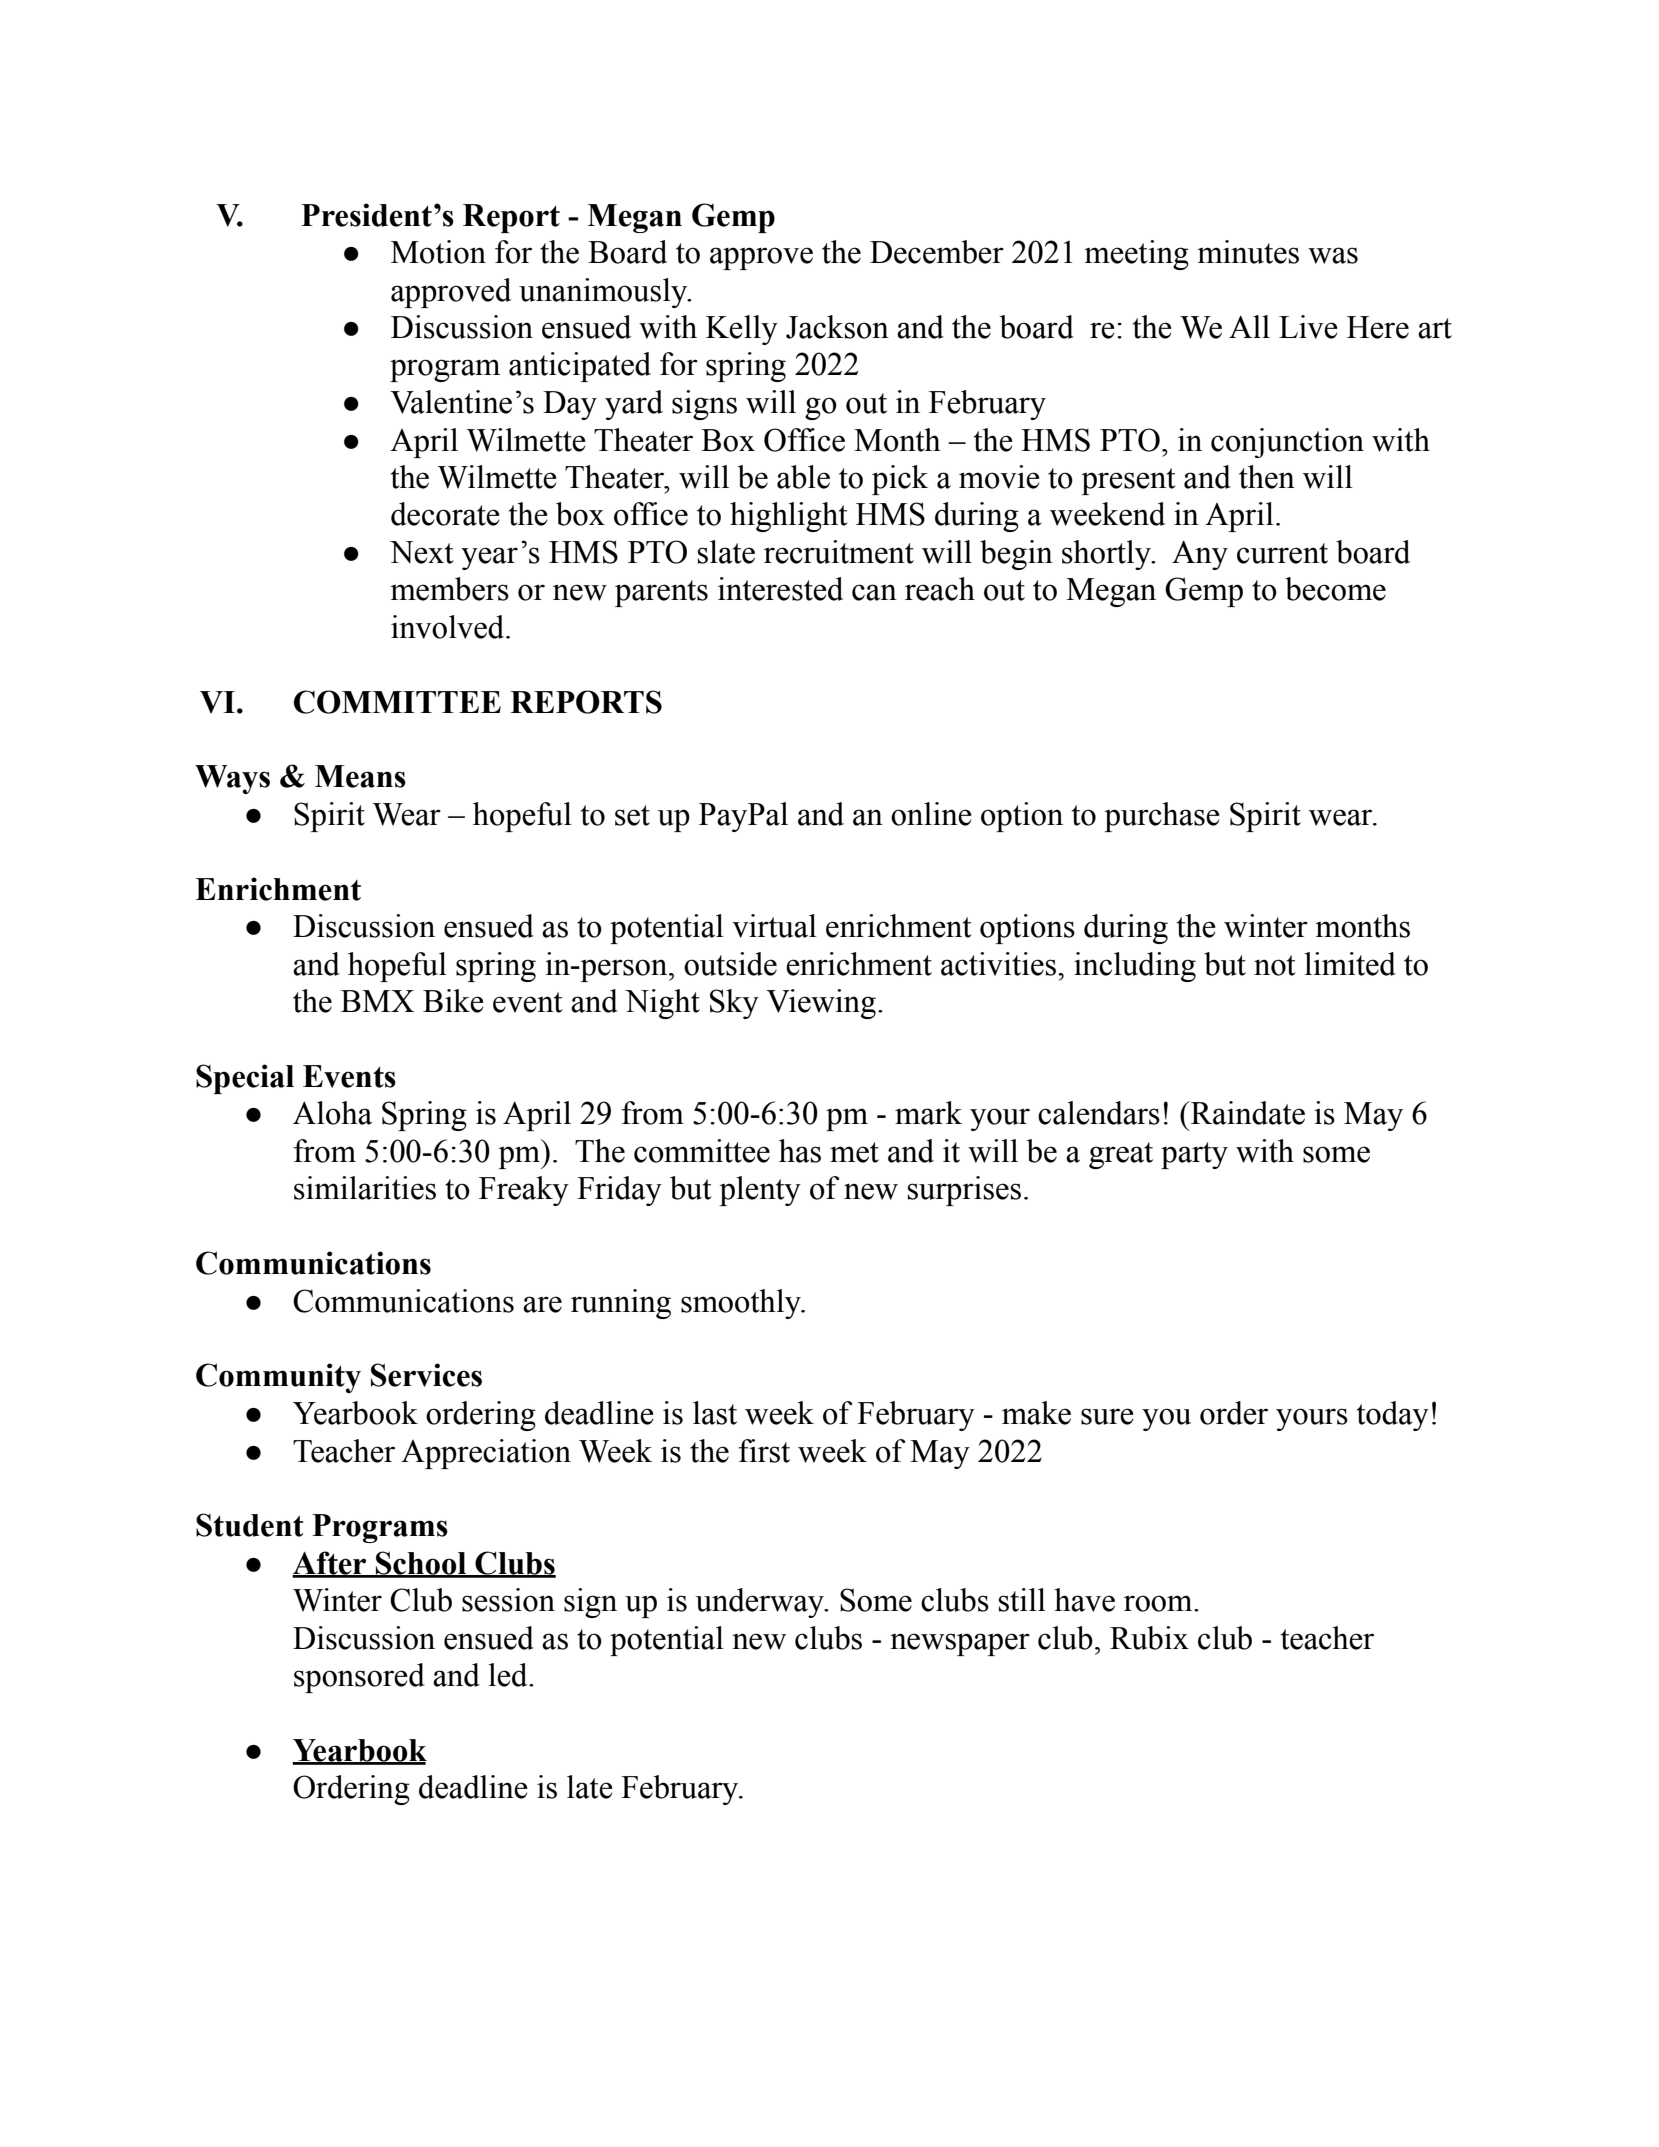 This document has height=2147, width=1659. I want to click on Motion, so click(438, 252).
